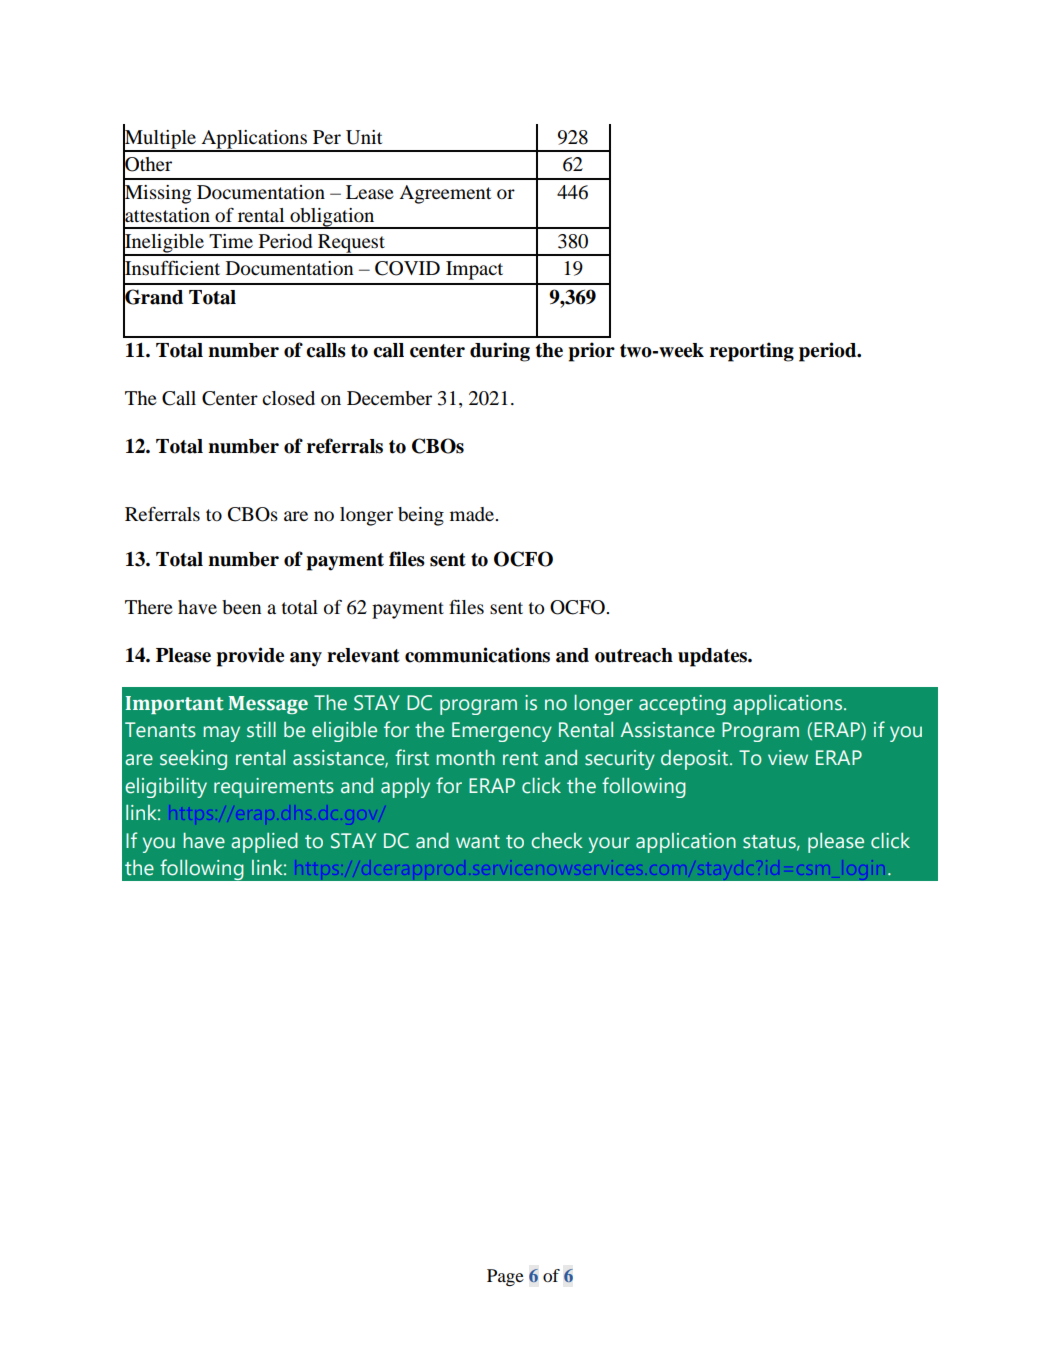 The height and width of the screenshot is (1372, 1060). Describe the element at coordinates (752, 352) in the screenshot. I see `reporting` at that location.
